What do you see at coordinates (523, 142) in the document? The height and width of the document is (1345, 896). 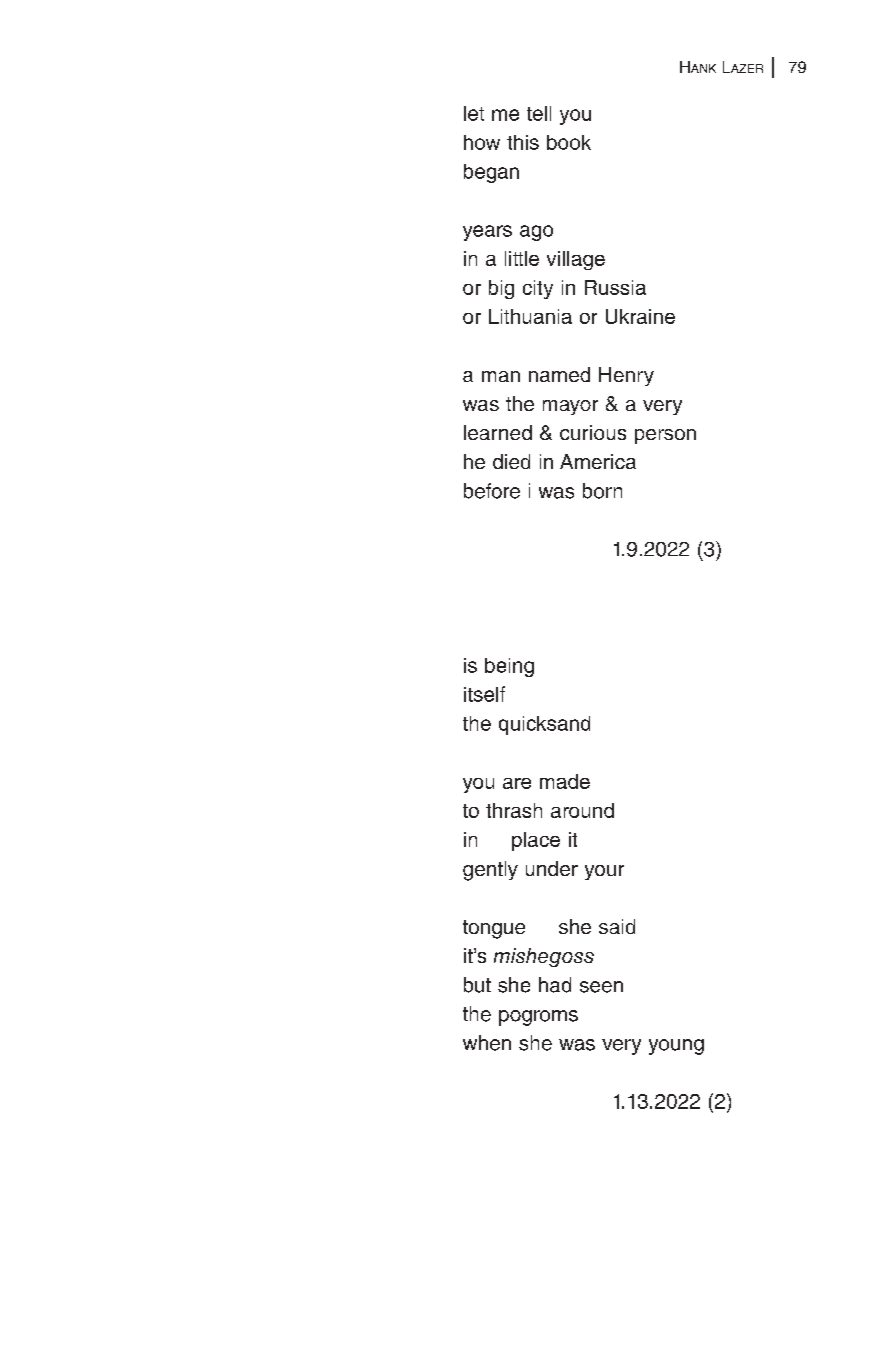 I see `this` at bounding box center [523, 142].
